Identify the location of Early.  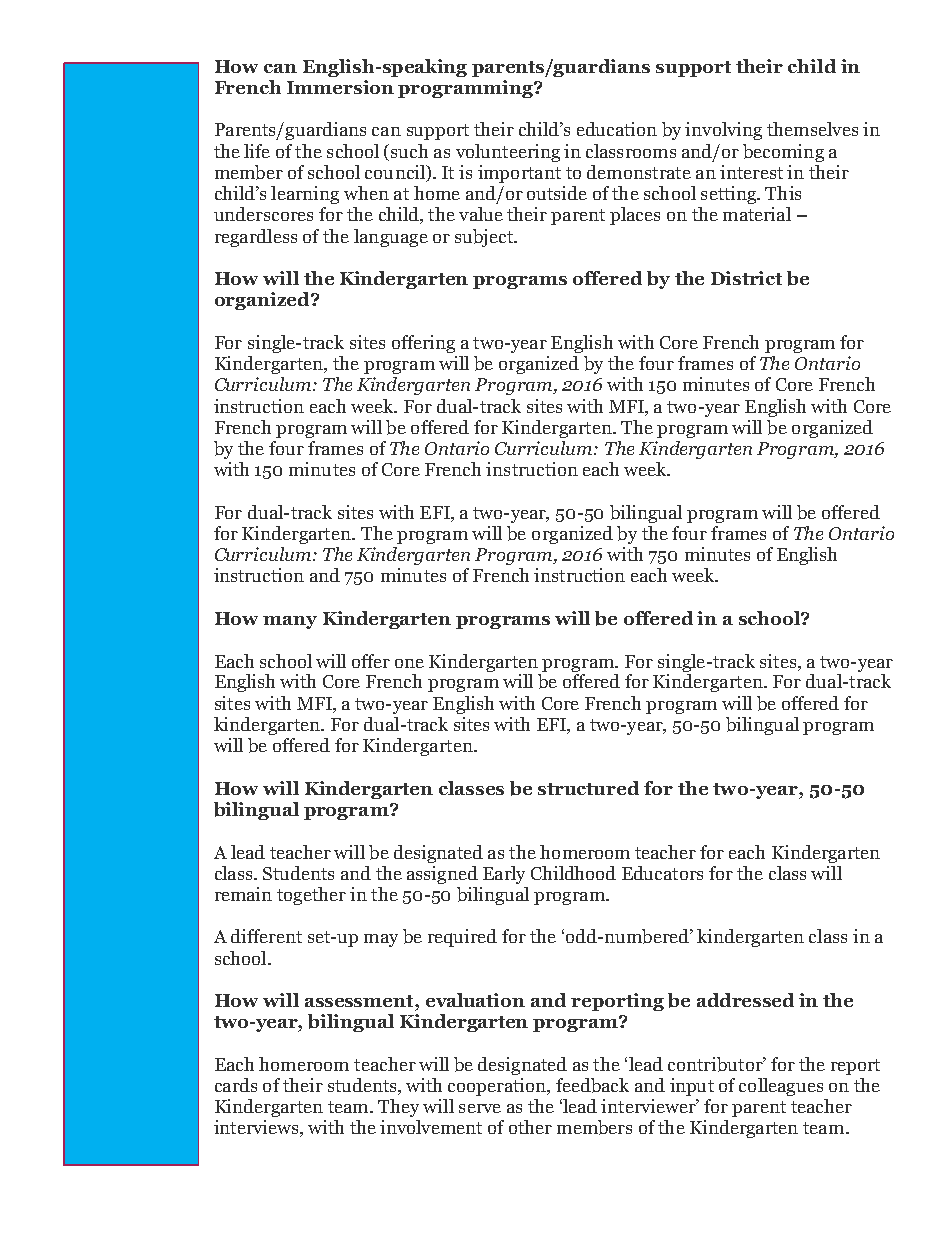
(504, 875).
